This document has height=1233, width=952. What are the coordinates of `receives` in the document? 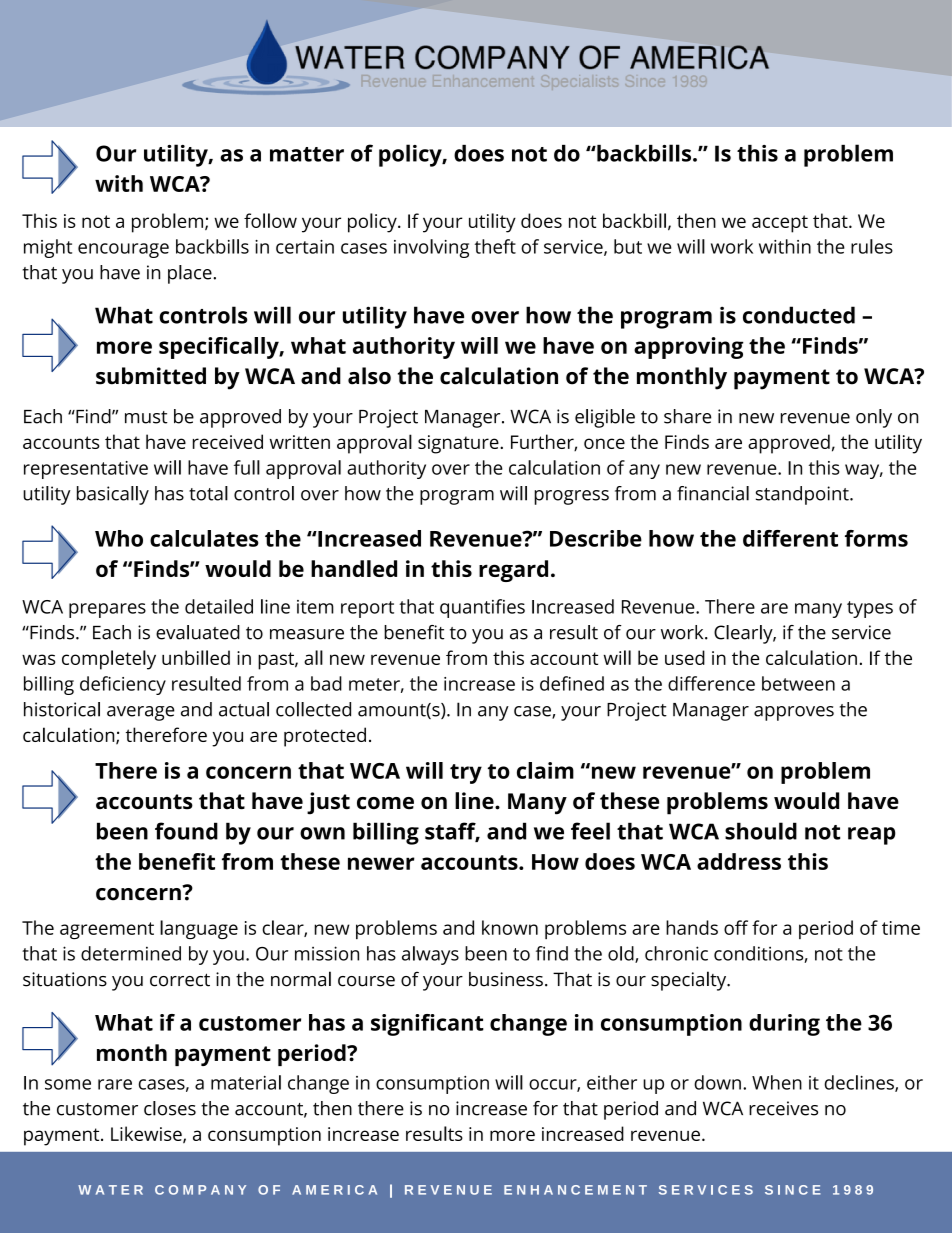 It's located at (783, 1108).
